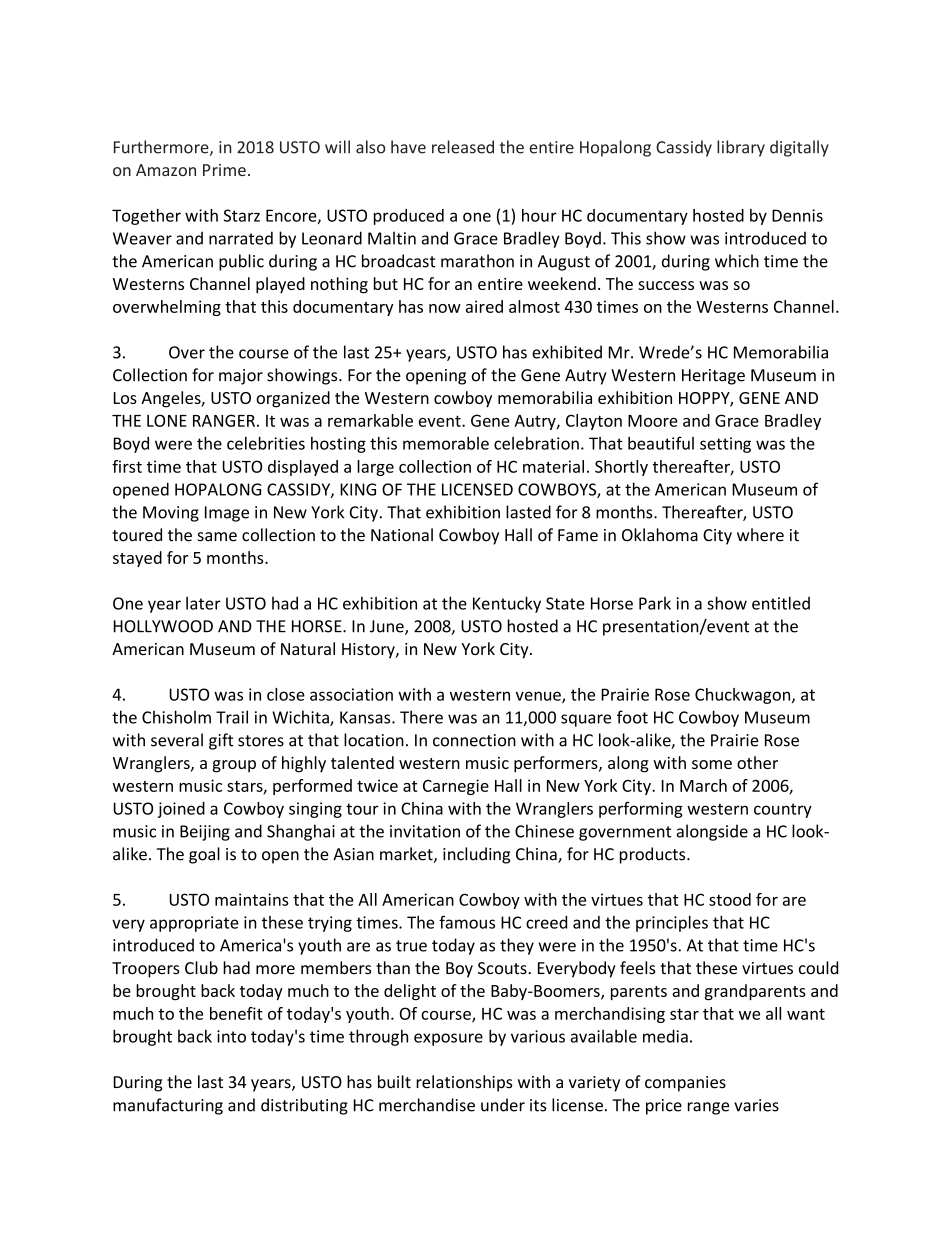 This image has width=952, height=1233. I want to click on released, so click(463, 147).
